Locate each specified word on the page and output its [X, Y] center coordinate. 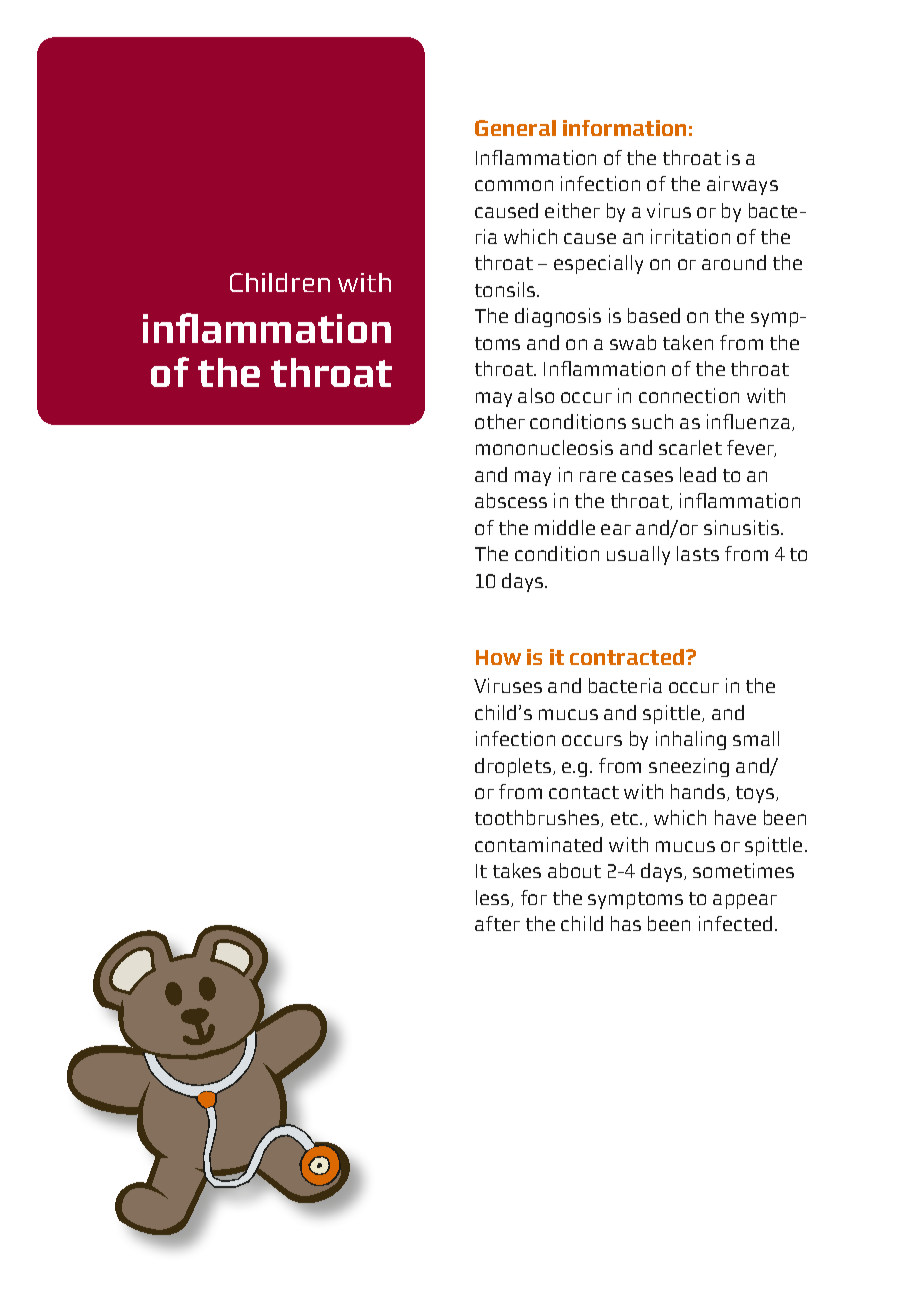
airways [742, 185]
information [624, 128]
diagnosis [558, 317]
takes [517, 870]
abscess [511, 500]
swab [633, 342]
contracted [628, 657]
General [515, 128]
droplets [513, 767]
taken [688, 342]
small [756, 738]
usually [638, 555]
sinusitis [743, 527]
